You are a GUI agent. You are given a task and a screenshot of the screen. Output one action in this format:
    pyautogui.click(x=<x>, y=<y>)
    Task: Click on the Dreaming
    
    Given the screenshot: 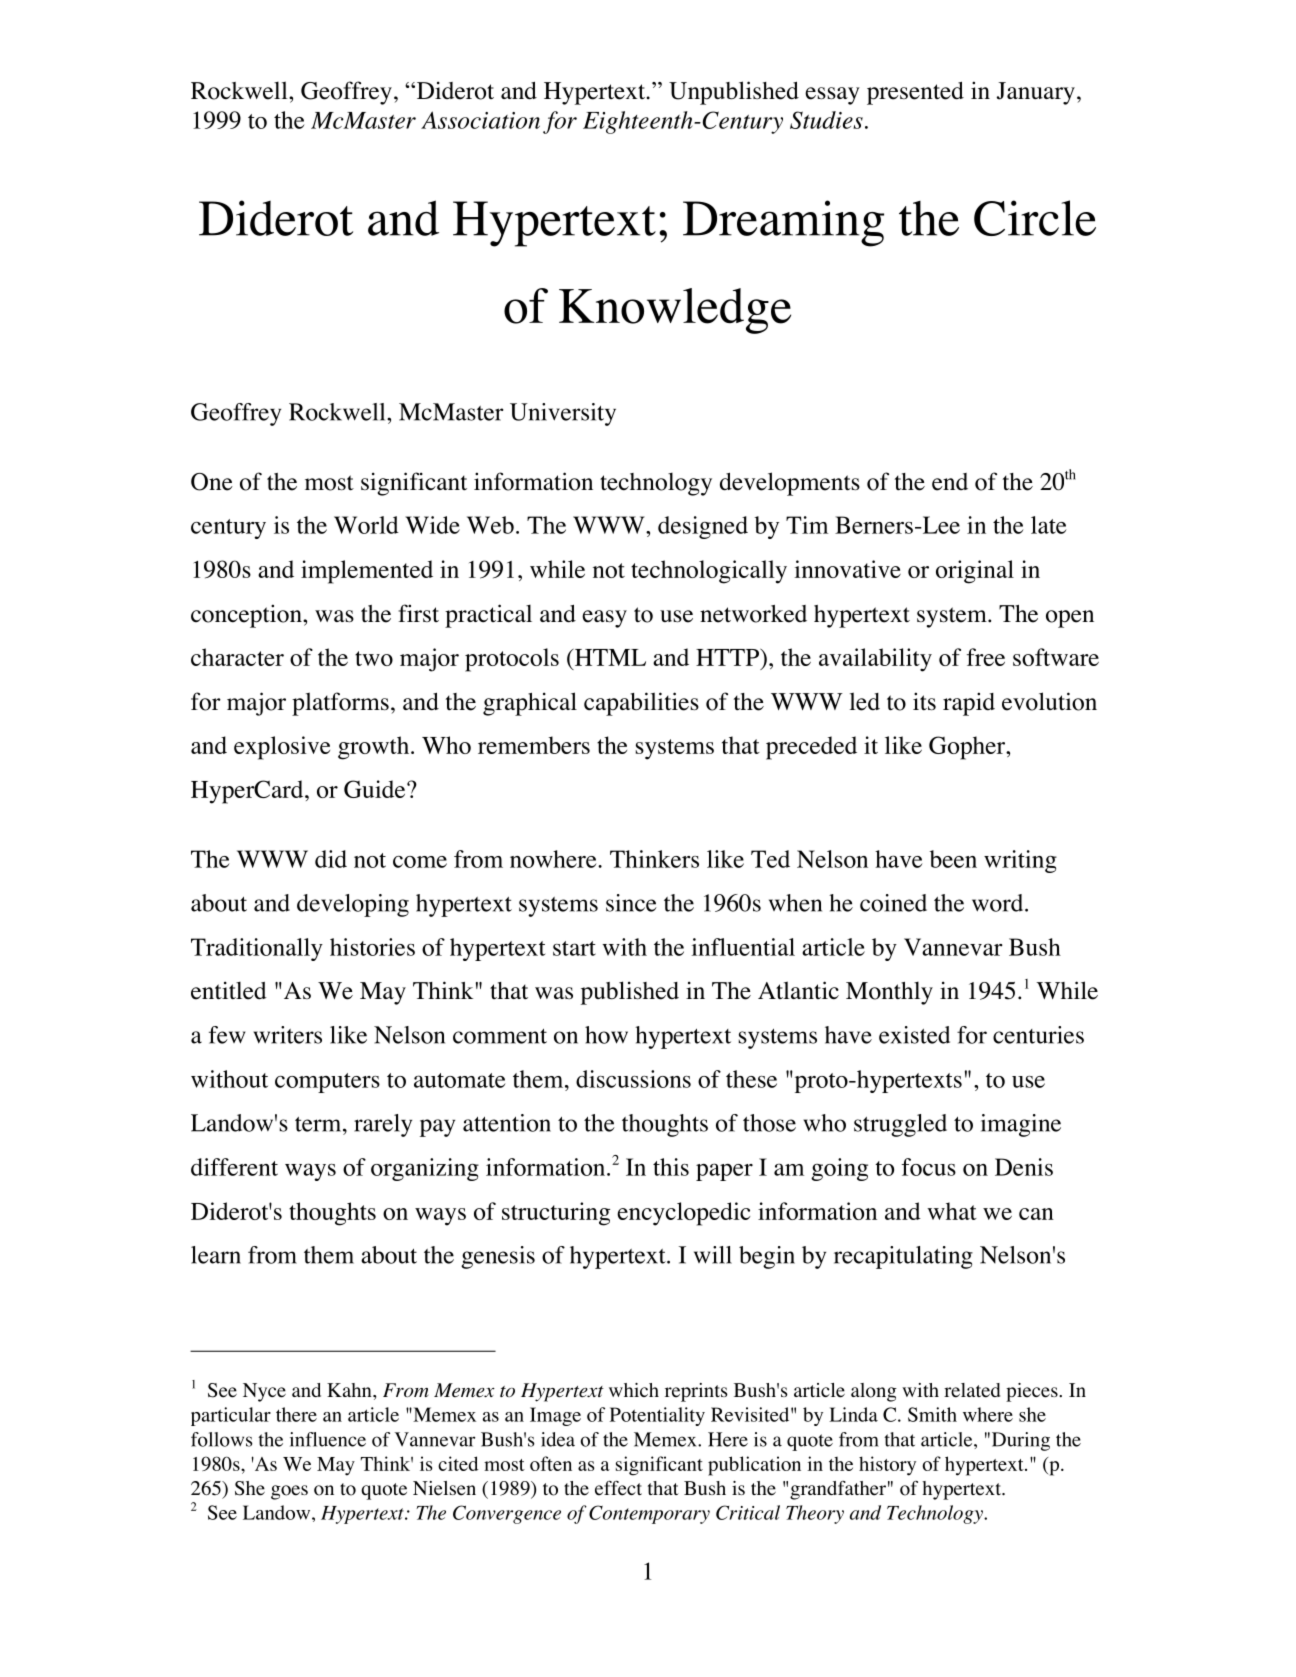 What is the action you would take?
    pyautogui.click(x=783, y=223)
